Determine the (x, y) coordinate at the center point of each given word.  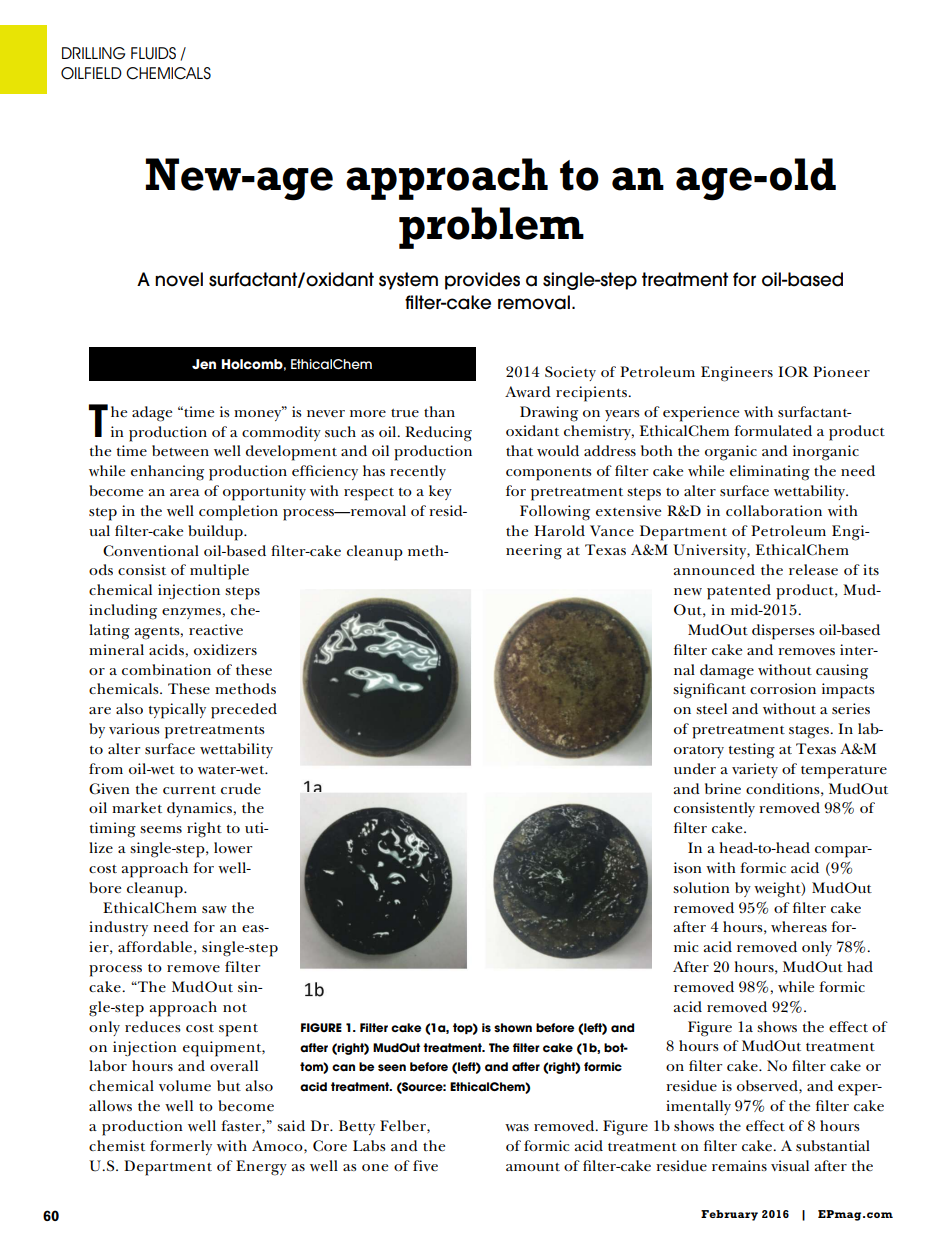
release (813, 569)
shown (513, 1028)
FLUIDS (153, 53)
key (440, 492)
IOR (793, 371)
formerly (181, 1147)
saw (214, 909)
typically (177, 711)
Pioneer (841, 371)
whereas (799, 926)
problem (491, 228)
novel (179, 279)
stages (810, 732)
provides (482, 281)
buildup (216, 533)
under (695, 768)
